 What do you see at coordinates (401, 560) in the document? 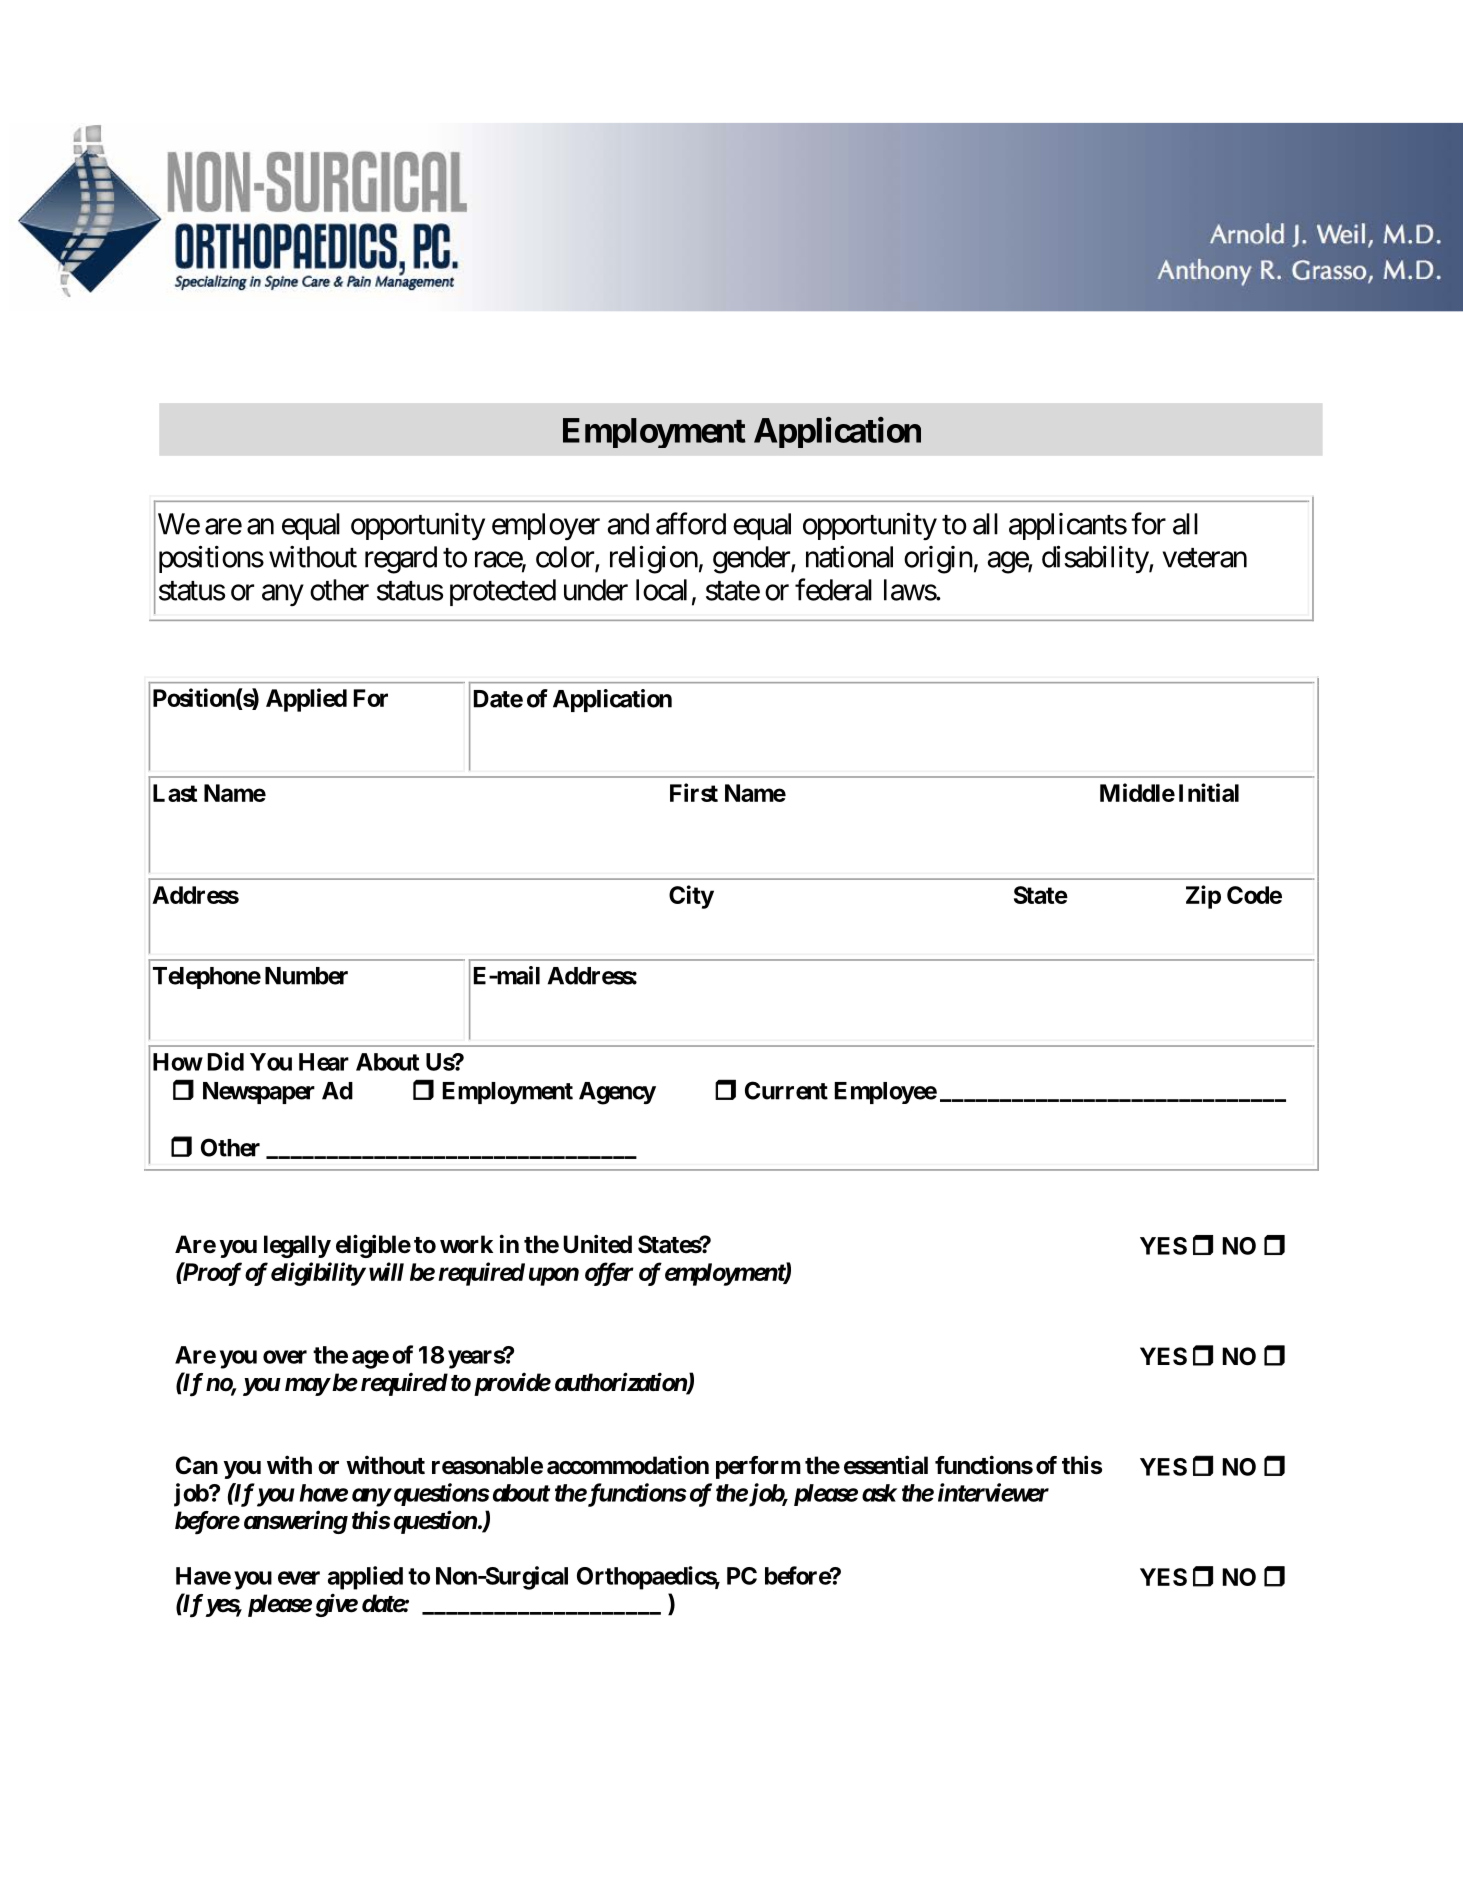
I see `regard` at bounding box center [401, 560].
